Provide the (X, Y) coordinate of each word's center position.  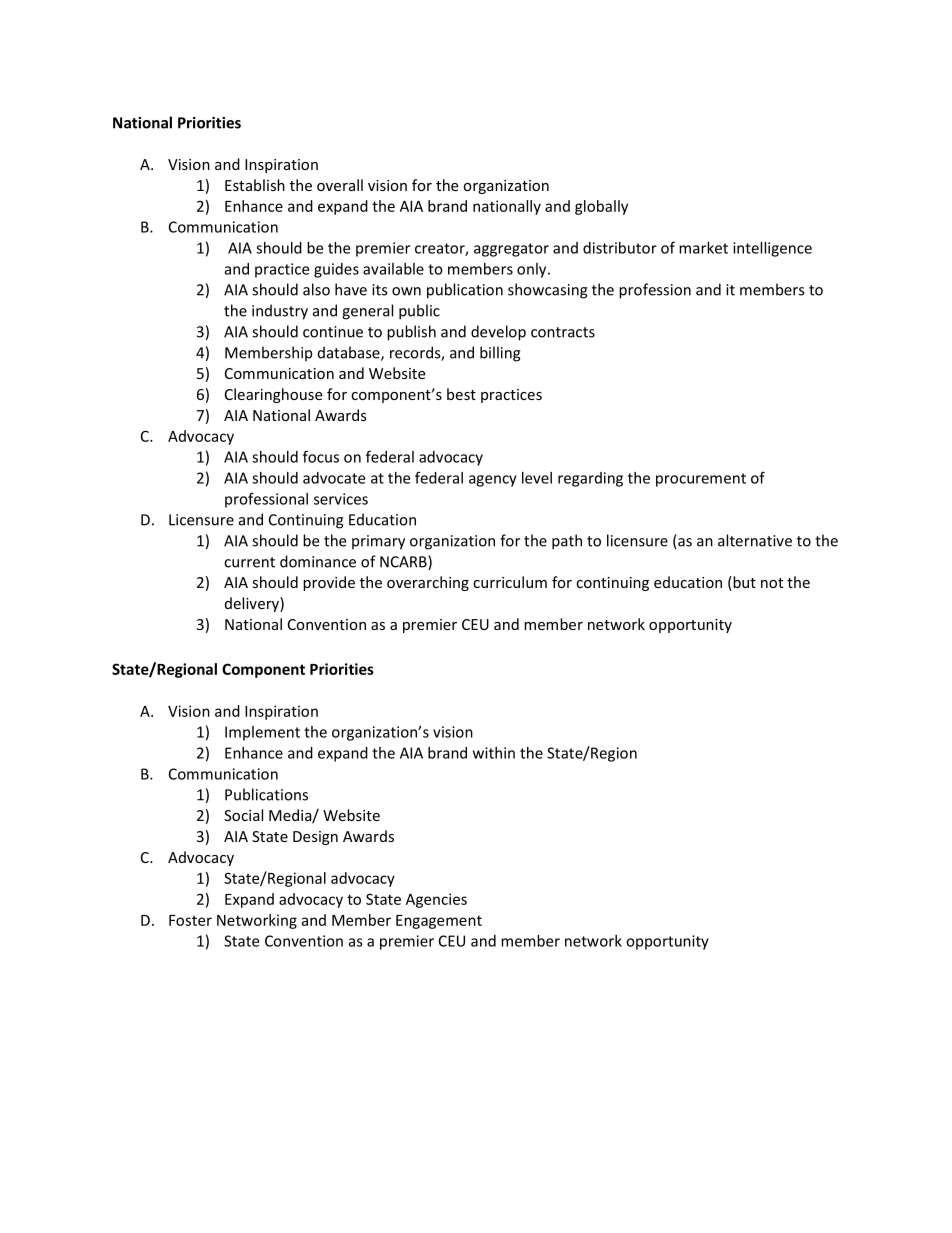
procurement (701, 480)
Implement (262, 733)
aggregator (511, 250)
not (772, 583)
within (494, 753)
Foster (190, 920)
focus (321, 456)
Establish (255, 185)
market (703, 248)
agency (493, 481)
